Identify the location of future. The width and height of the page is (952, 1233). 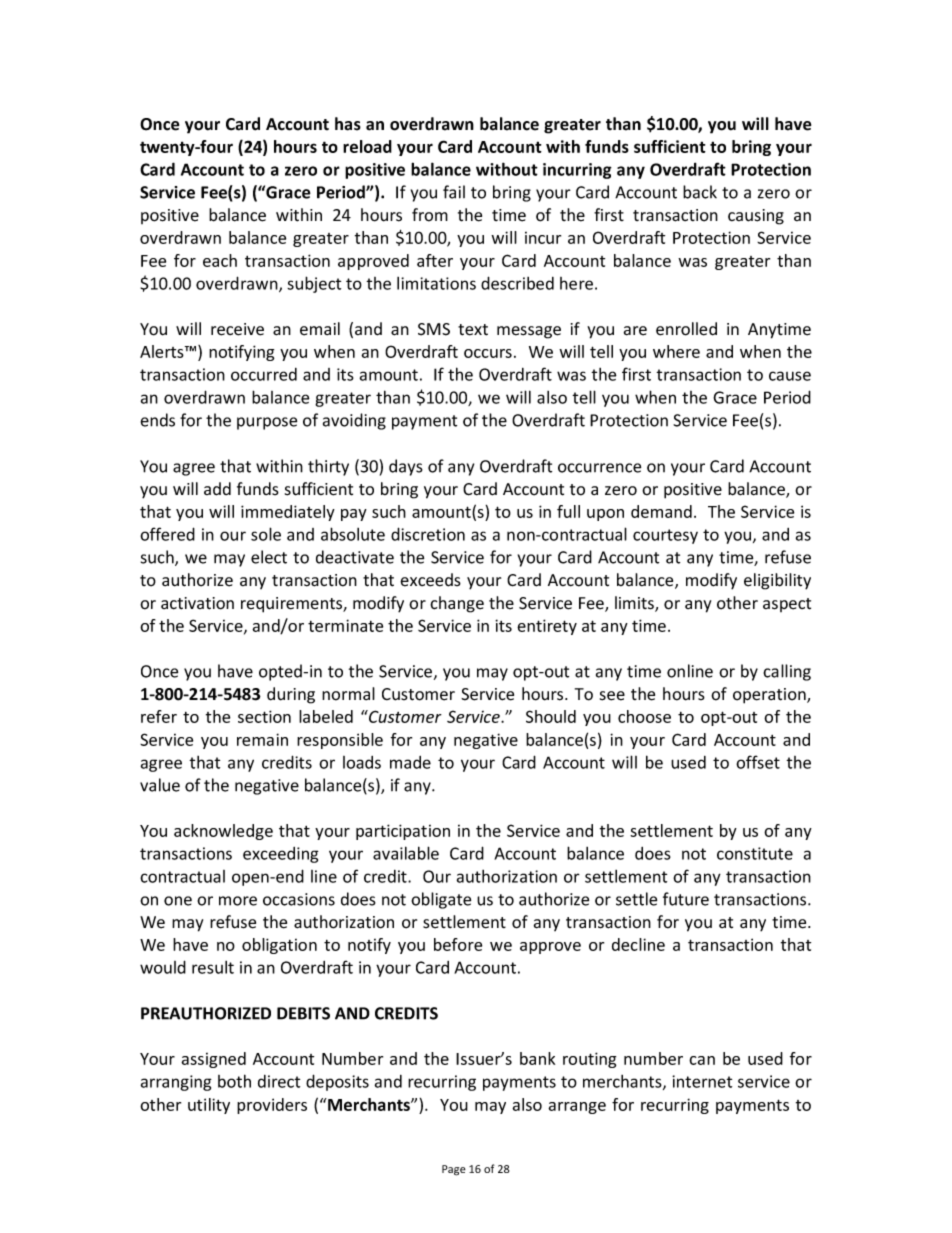
(686, 899).
